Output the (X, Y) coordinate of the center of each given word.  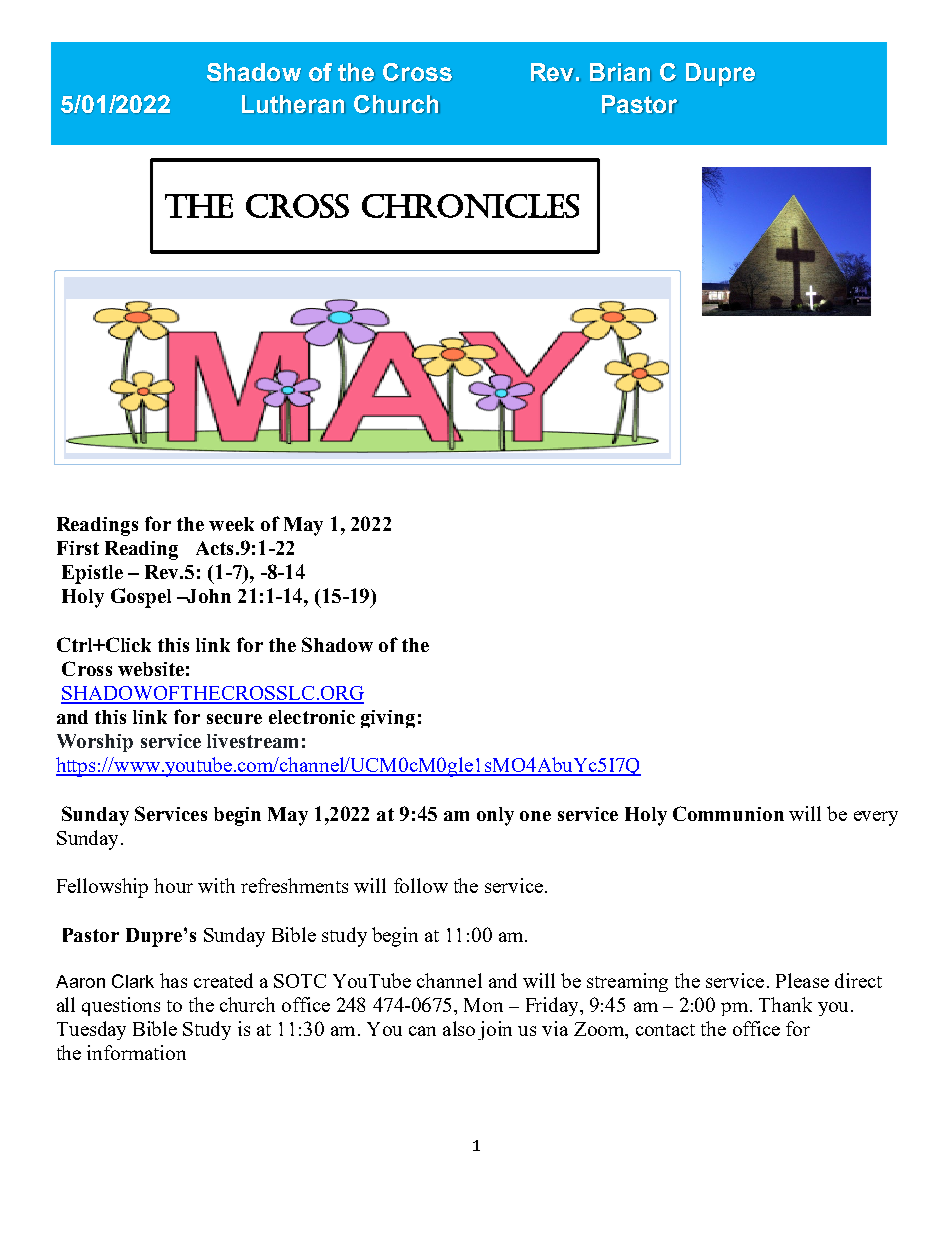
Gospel (141, 598)
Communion (728, 813)
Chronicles (470, 206)
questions (121, 1006)
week (231, 524)
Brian (620, 72)
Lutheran (293, 104)
